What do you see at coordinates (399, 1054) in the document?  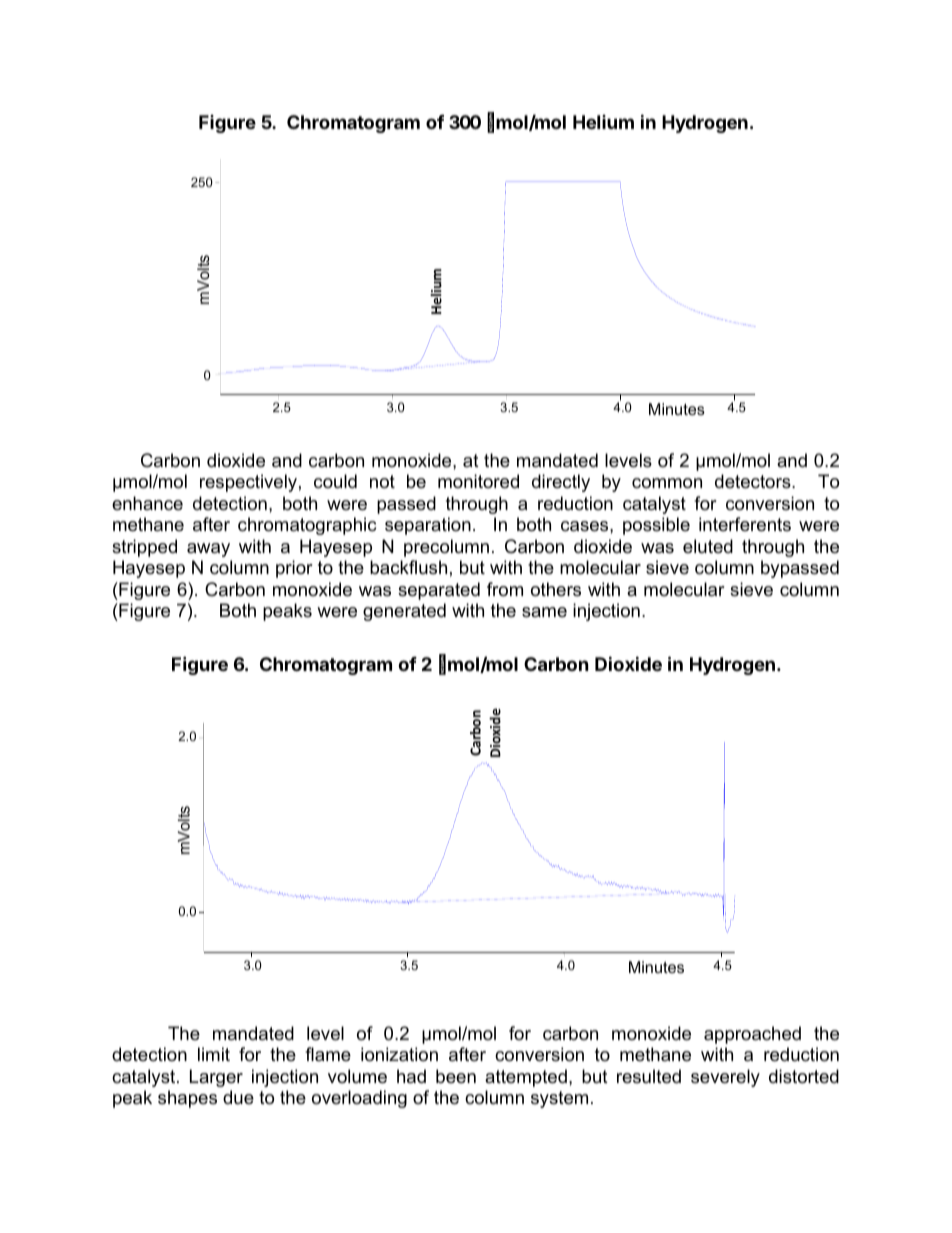 I see `ionization` at bounding box center [399, 1054].
